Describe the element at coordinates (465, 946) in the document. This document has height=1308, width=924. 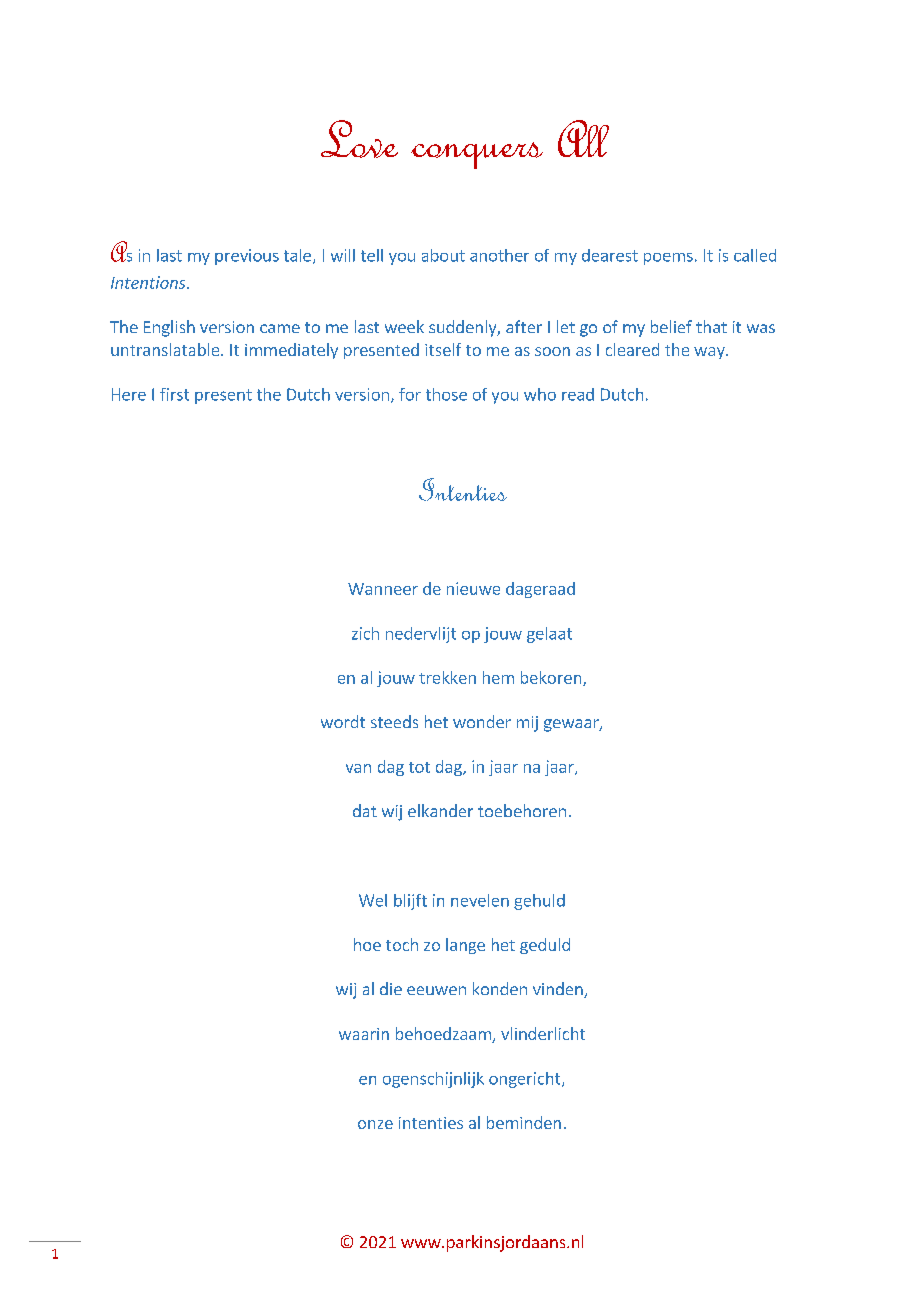
I see `lange` at that location.
